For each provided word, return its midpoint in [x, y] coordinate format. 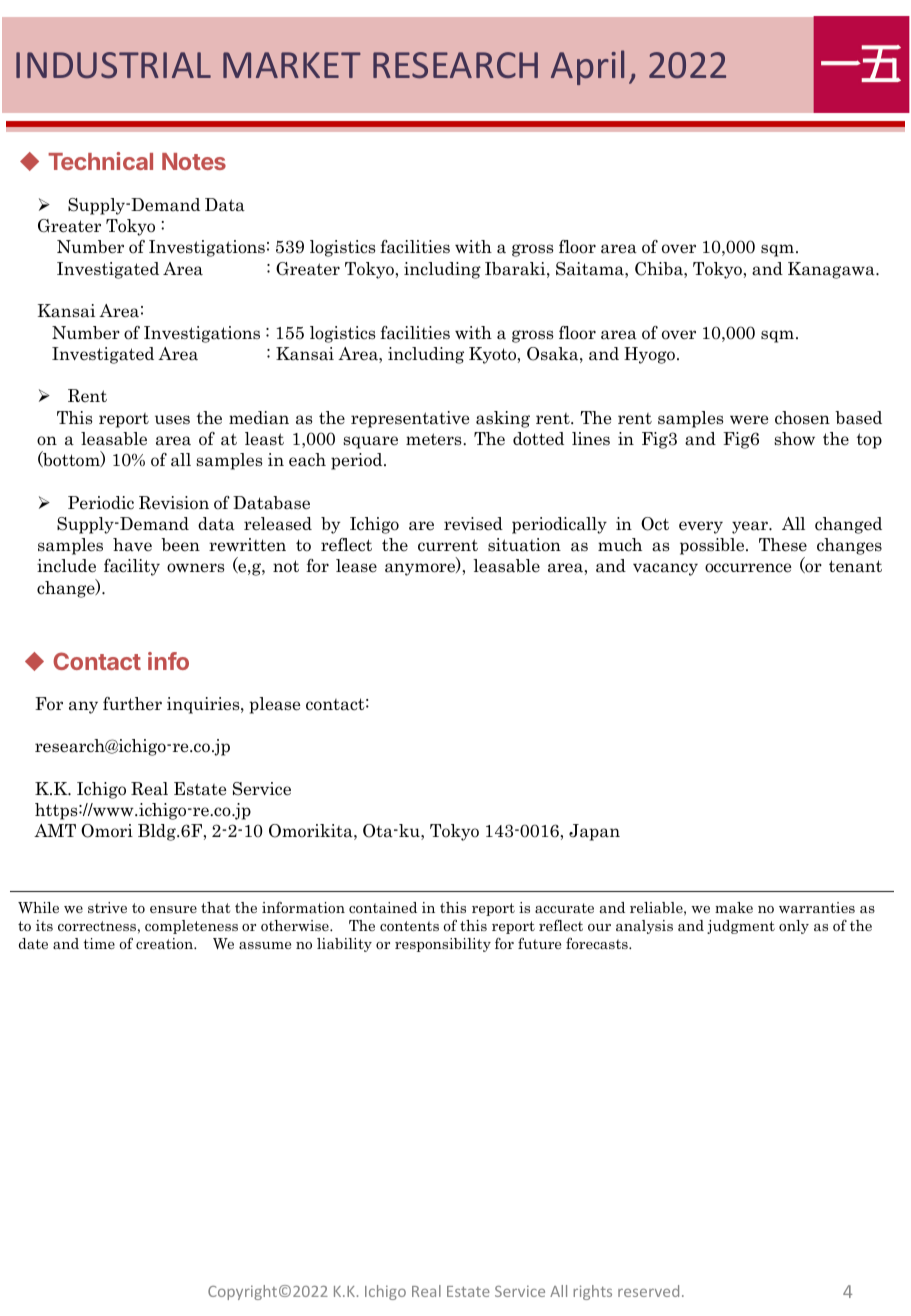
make [734, 907]
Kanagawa [832, 270]
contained [383, 907]
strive [107, 907]
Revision [174, 503]
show [794, 439]
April [587, 67]
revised [473, 524]
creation [166, 943]
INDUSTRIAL [113, 65]
